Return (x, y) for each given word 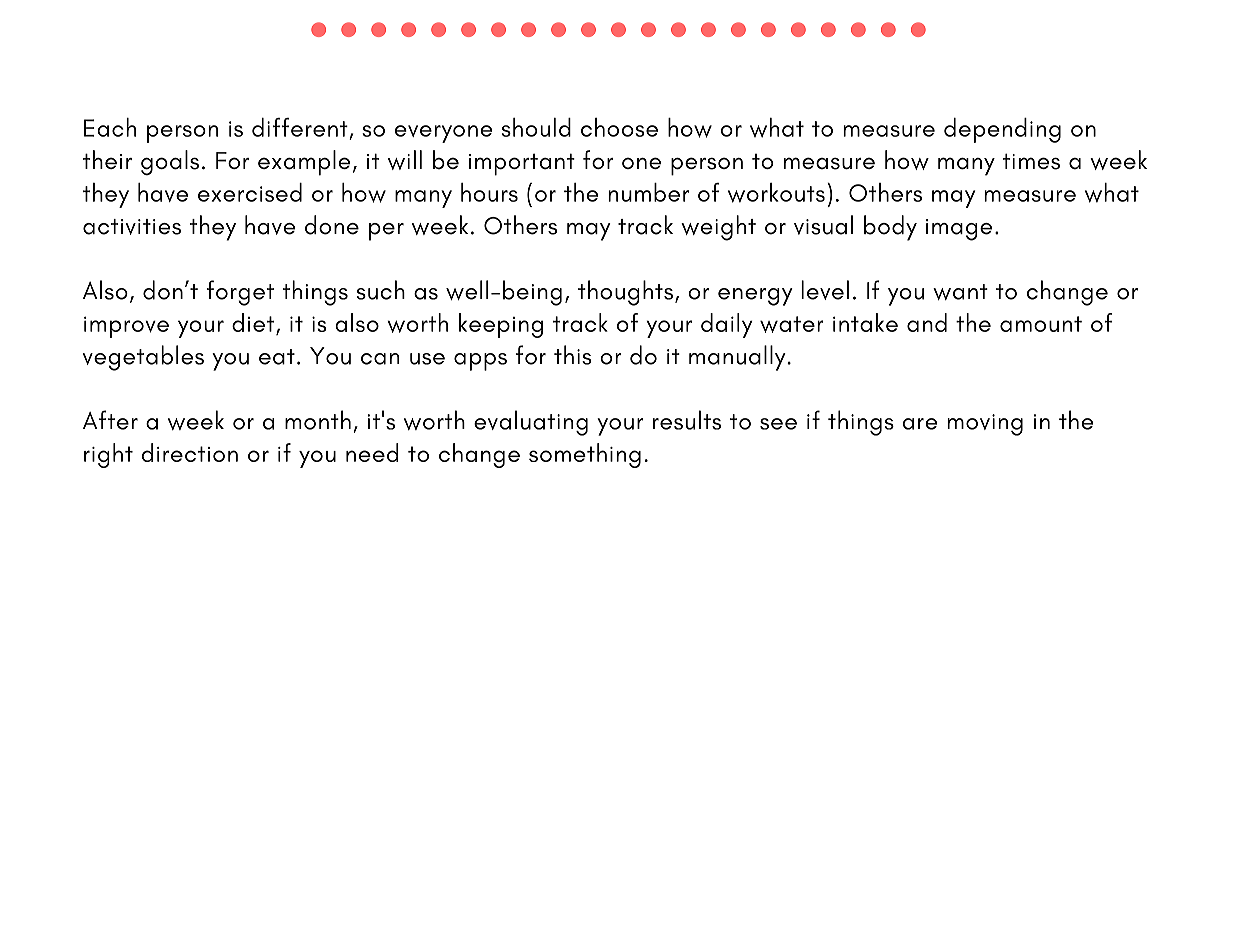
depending (1002, 130)
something (585, 455)
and (927, 322)
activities (132, 227)
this (572, 355)
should (536, 127)
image (959, 230)
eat (277, 357)
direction (190, 452)
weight (718, 228)
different (300, 127)
